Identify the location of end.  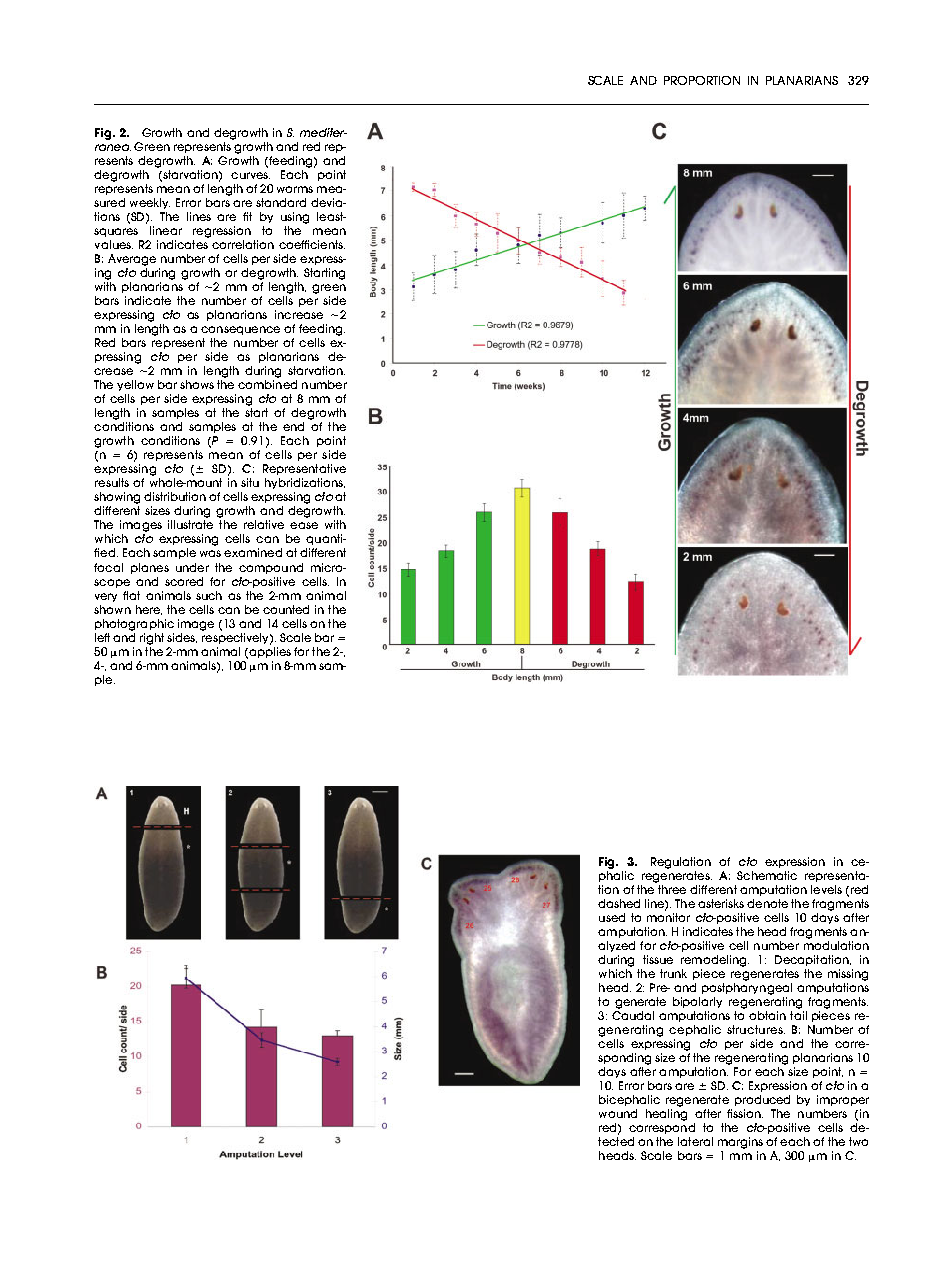
(293, 426).
